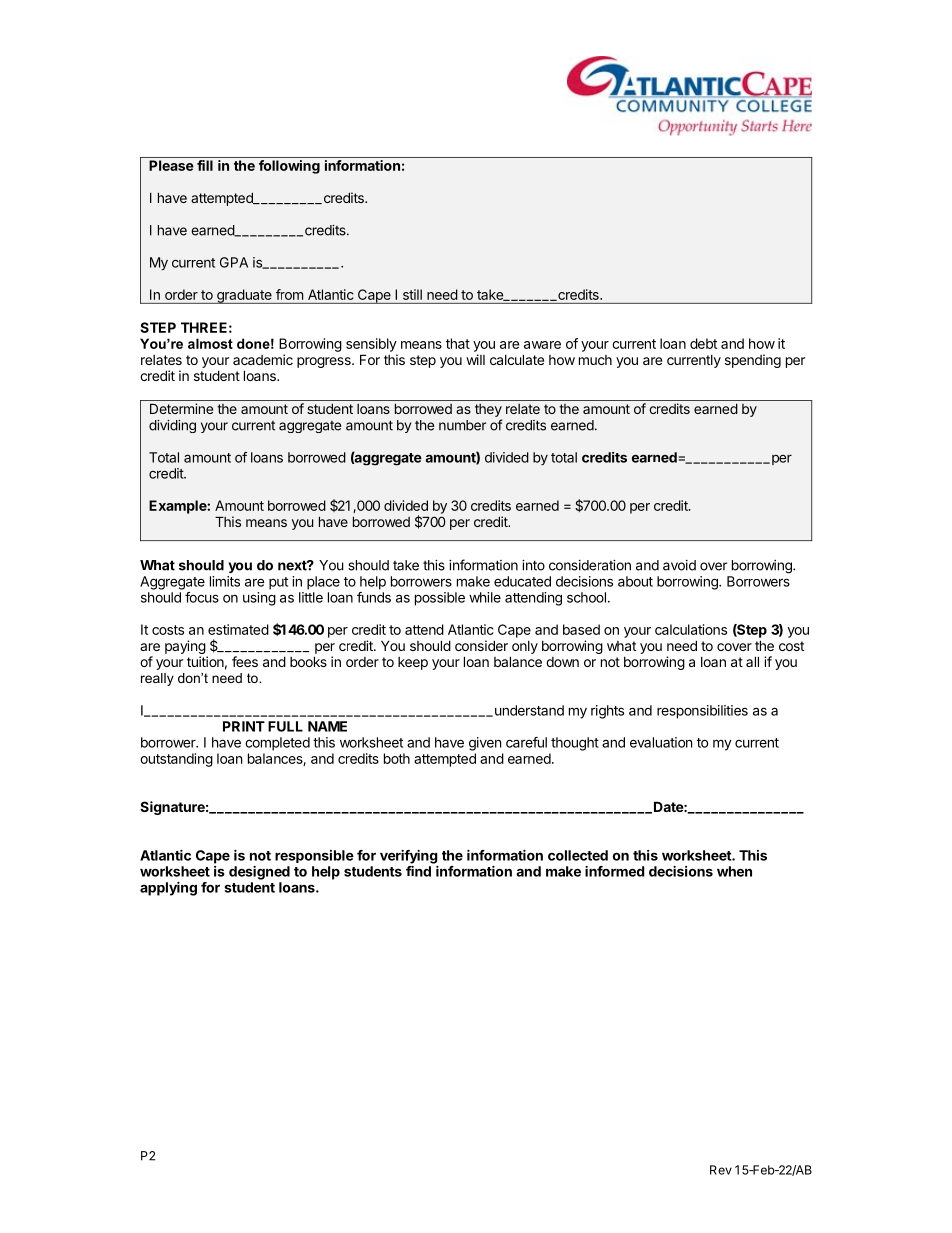 Image resolution: width=952 pixels, height=1233 pixels. What do you see at coordinates (245, 661) in the screenshot?
I see `fees` at bounding box center [245, 661].
